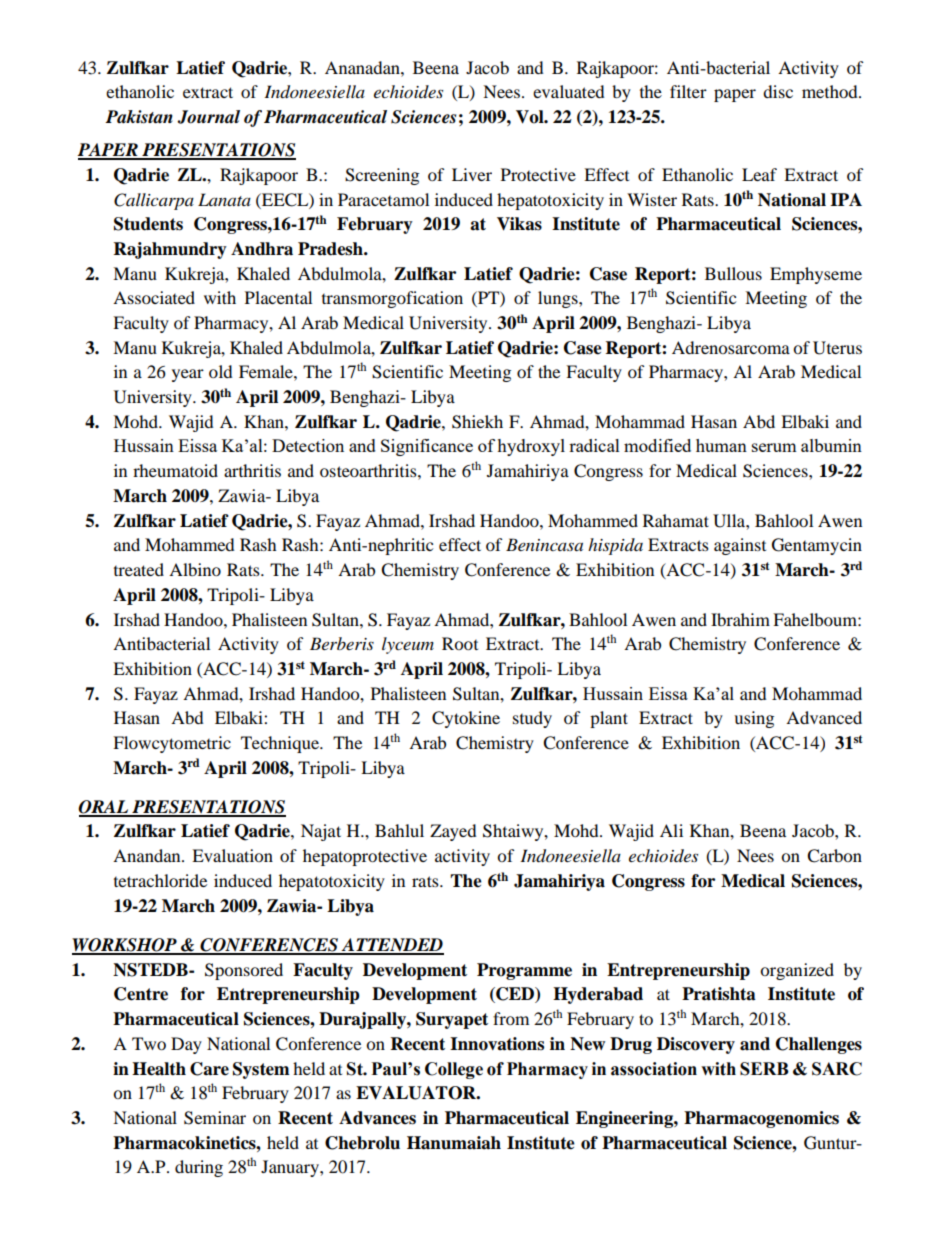 Image resolution: width=952 pixels, height=1233 pixels. Describe the element at coordinates (472, 174) in the screenshot. I see `Liver` at that location.
